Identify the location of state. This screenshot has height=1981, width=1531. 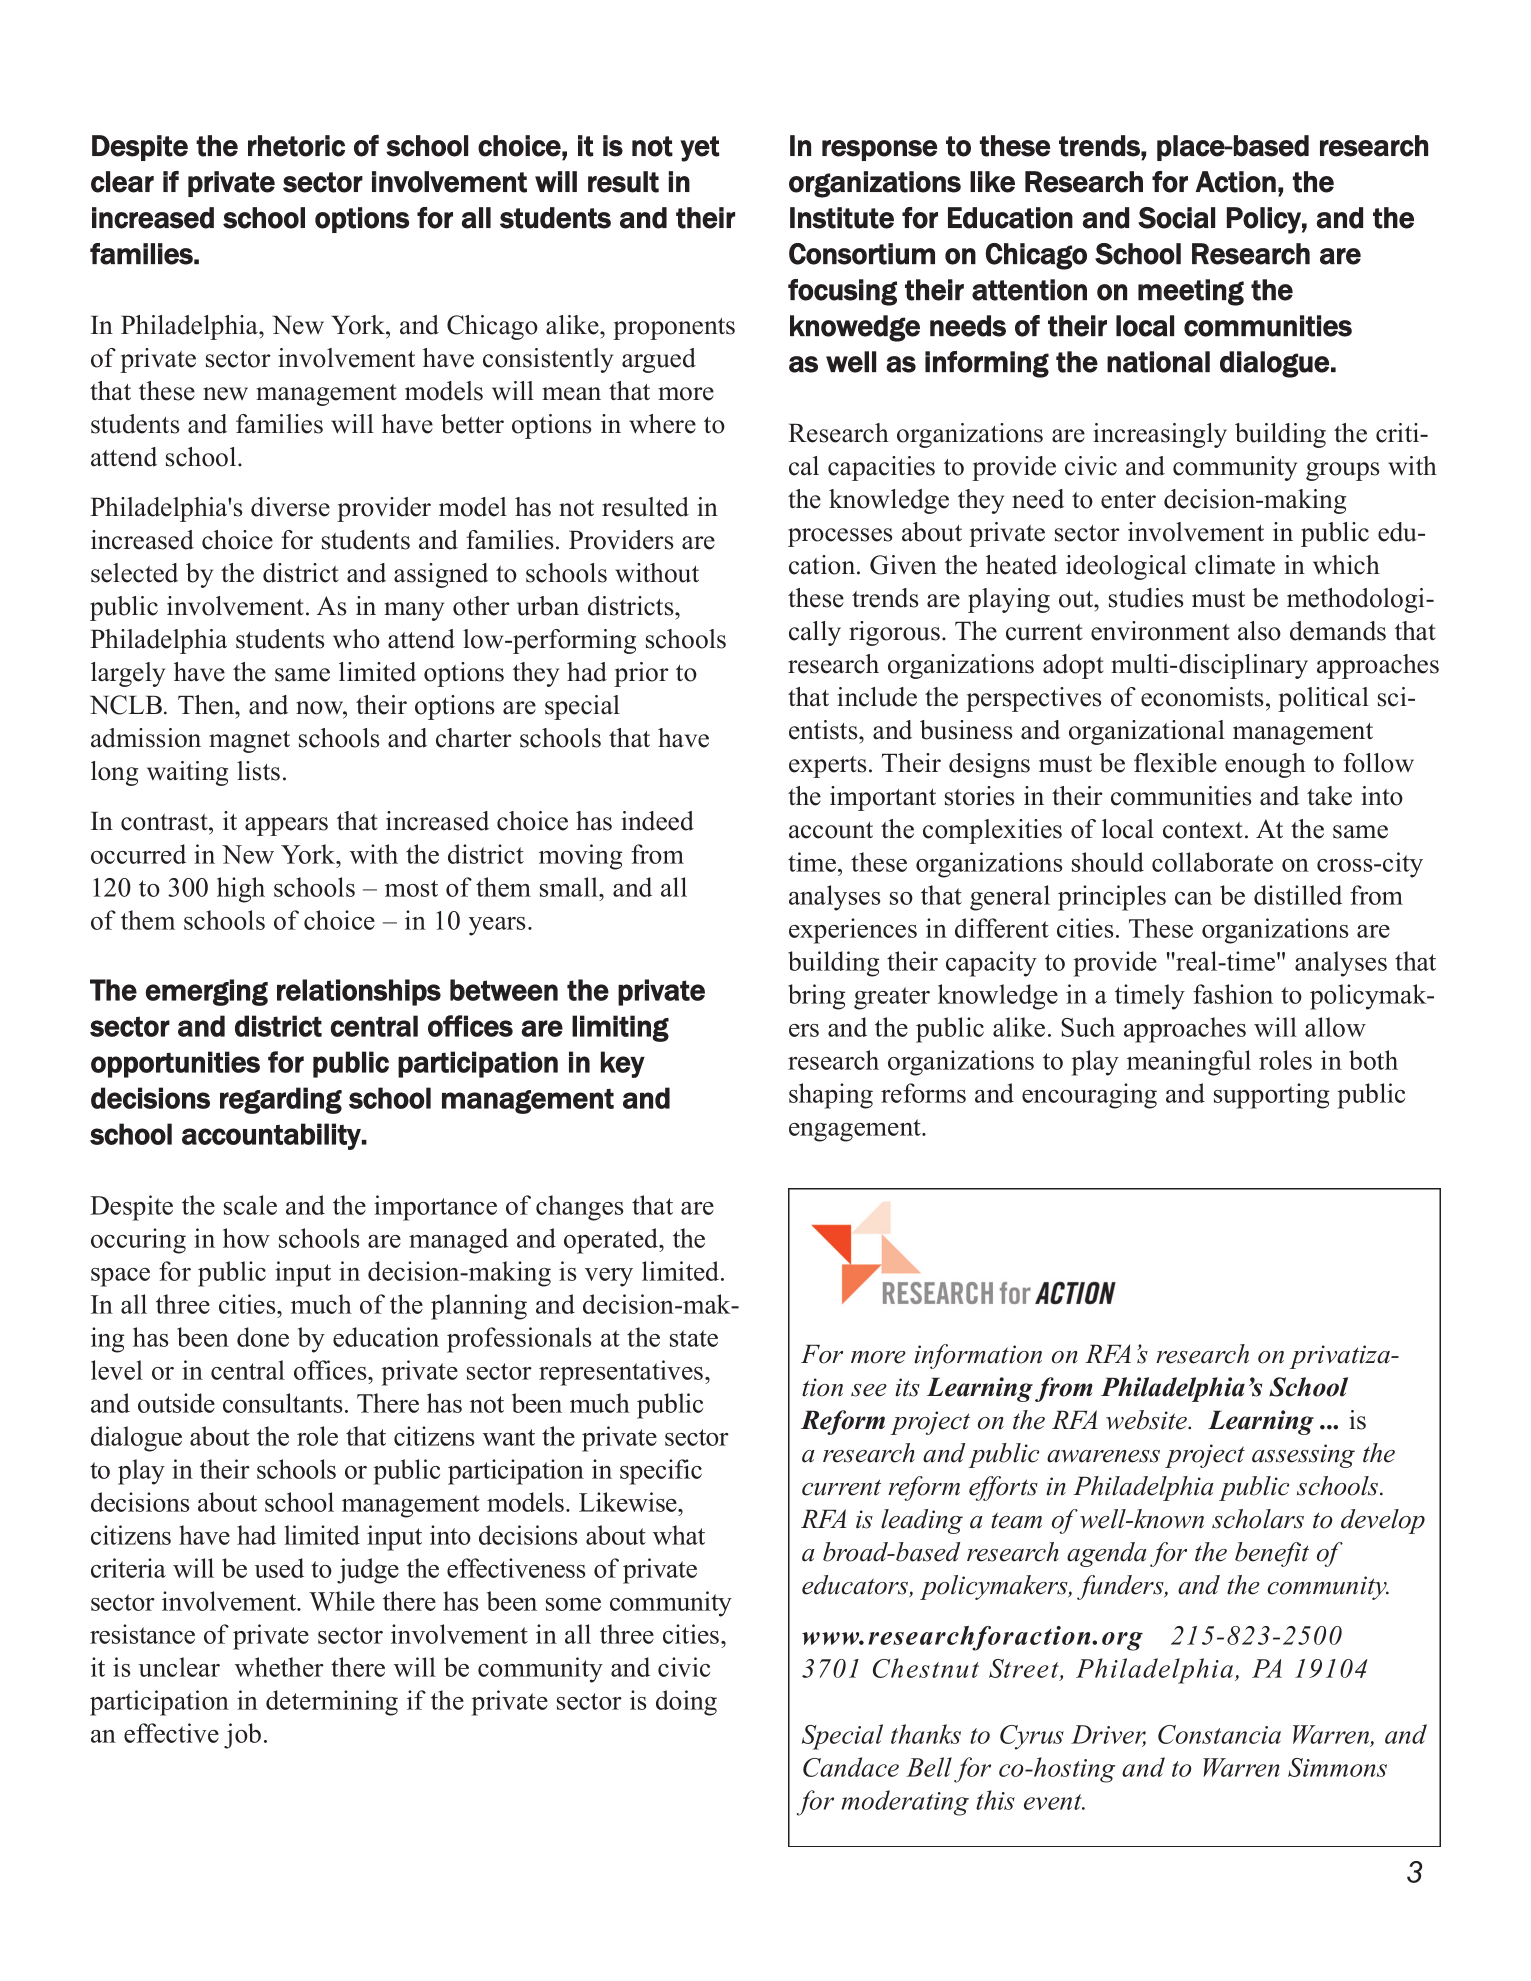
(694, 1338).
